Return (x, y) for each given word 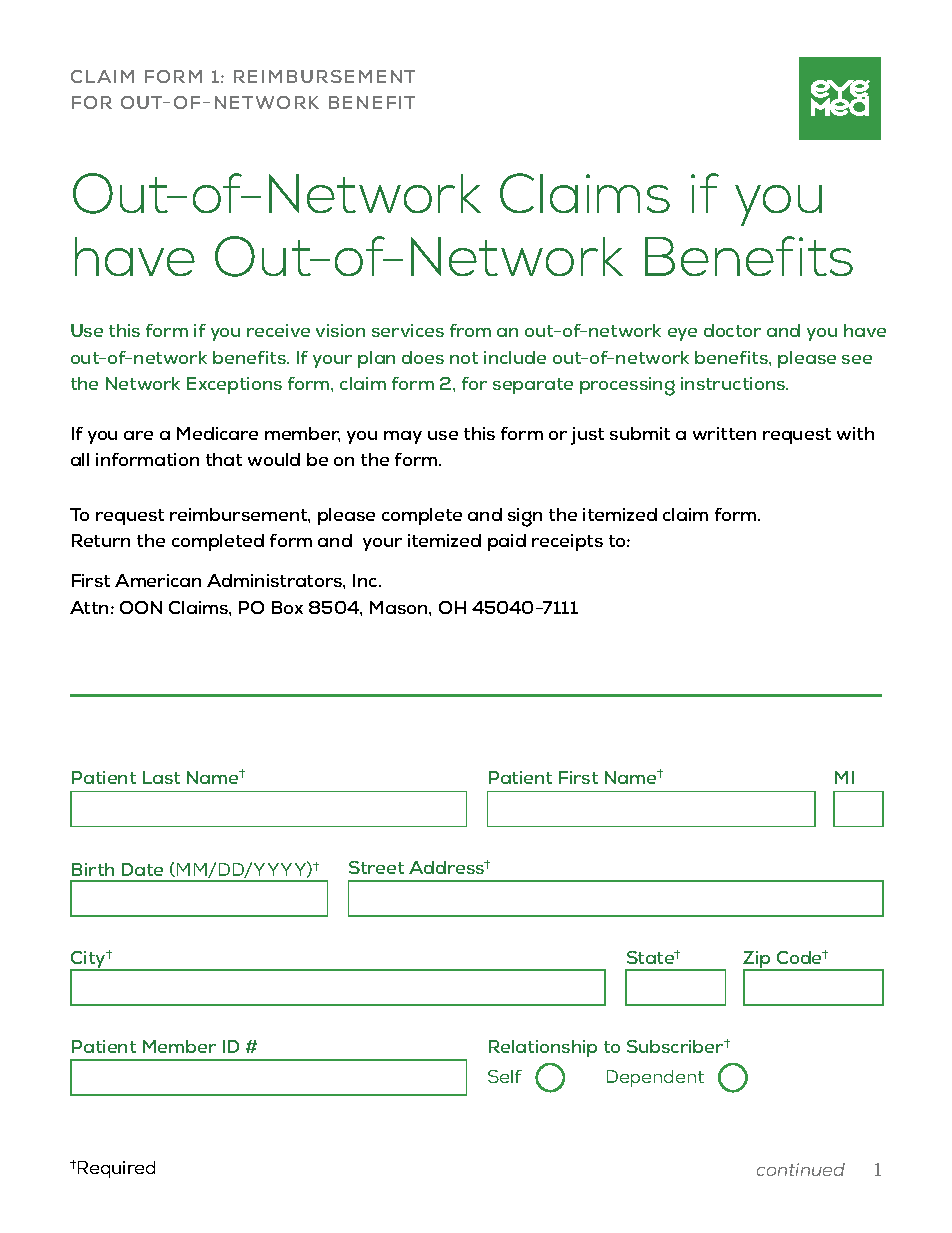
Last (161, 777)
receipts (567, 542)
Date (142, 869)
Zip (758, 961)
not (464, 358)
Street (376, 867)
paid (507, 542)
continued (801, 1169)
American (158, 580)
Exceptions (234, 385)
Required (115, 1169)
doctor (732, 330)
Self (505, 1076)
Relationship (543, 1048)
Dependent (655, 1078)
